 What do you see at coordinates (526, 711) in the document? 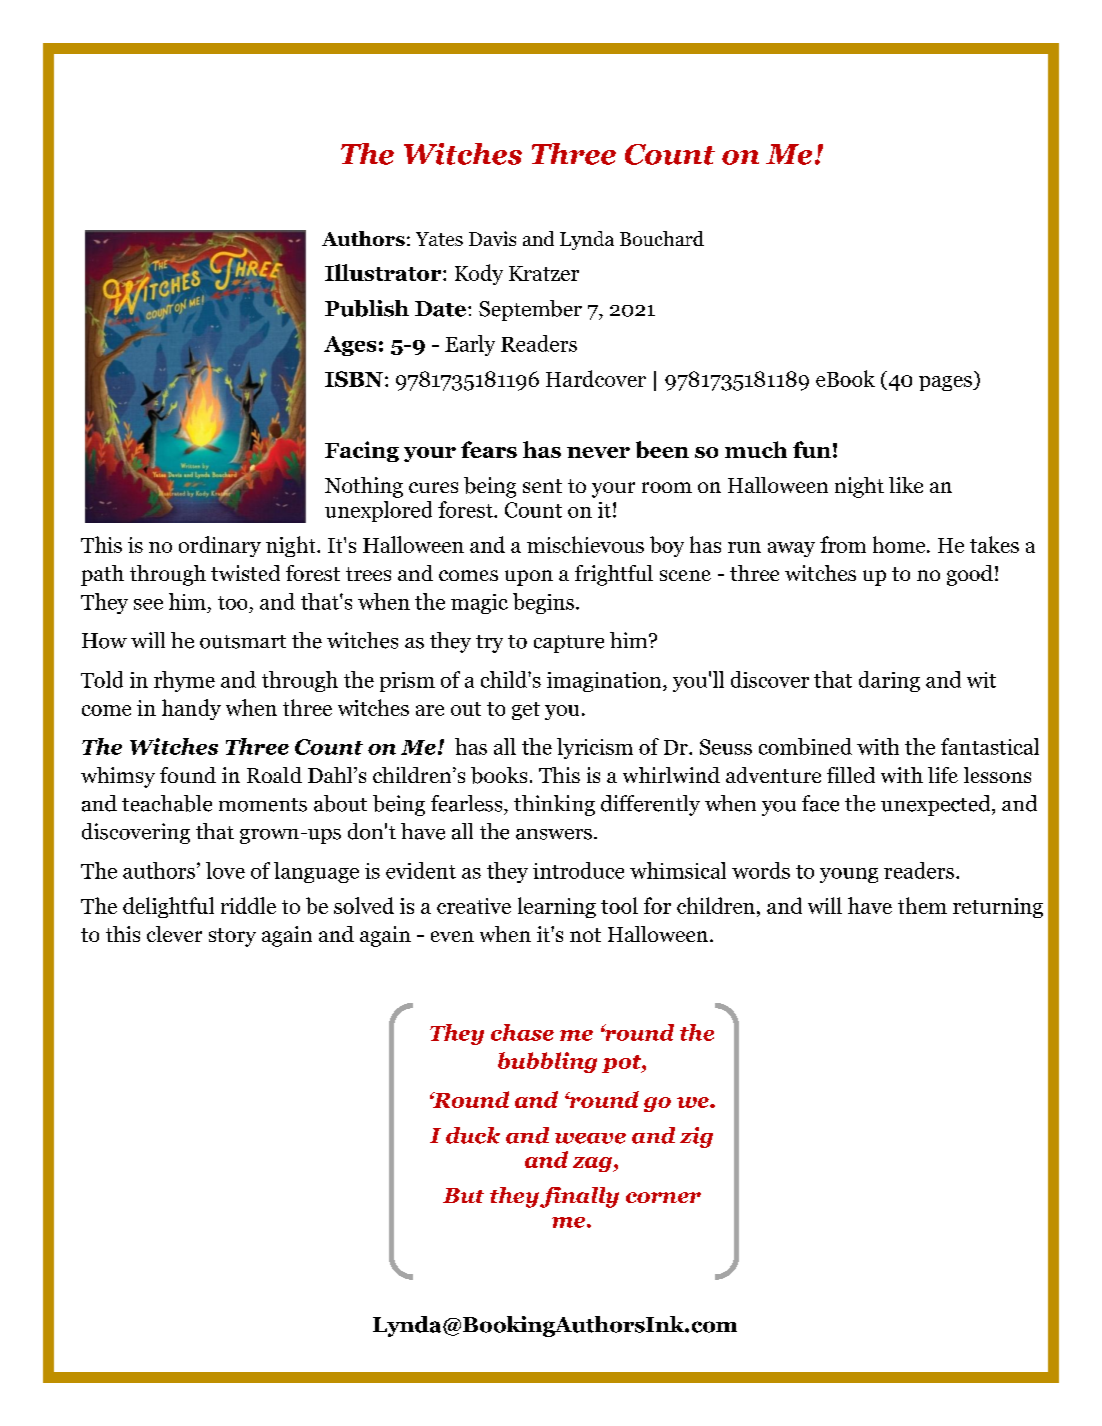
I see `get` at bounding box center [526, 711].
